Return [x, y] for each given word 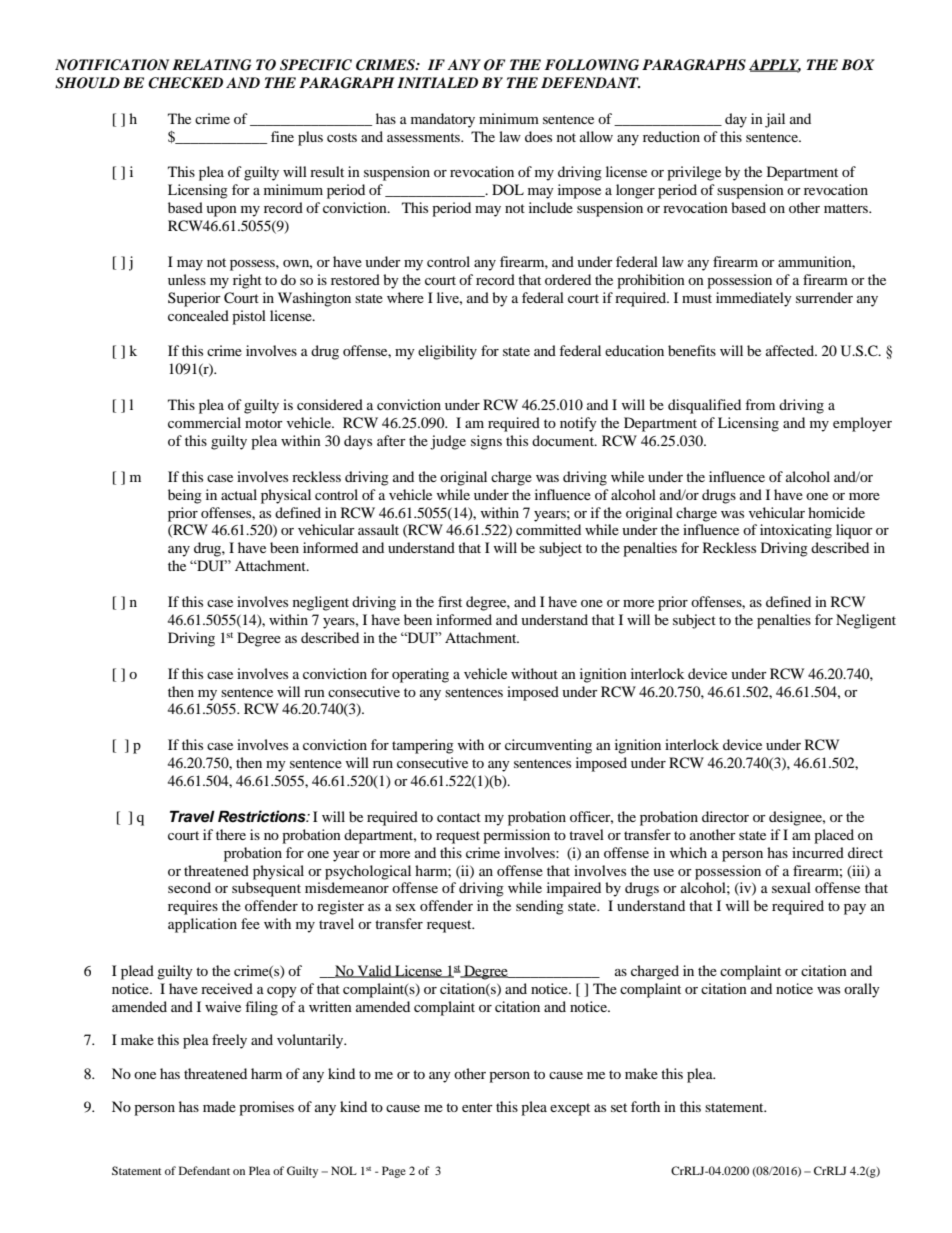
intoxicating [796, 531]
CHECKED [185, 83]
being [185, 496]
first [450, 601]
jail [775, 120]
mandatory [443, 120]
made [219, 1106]
